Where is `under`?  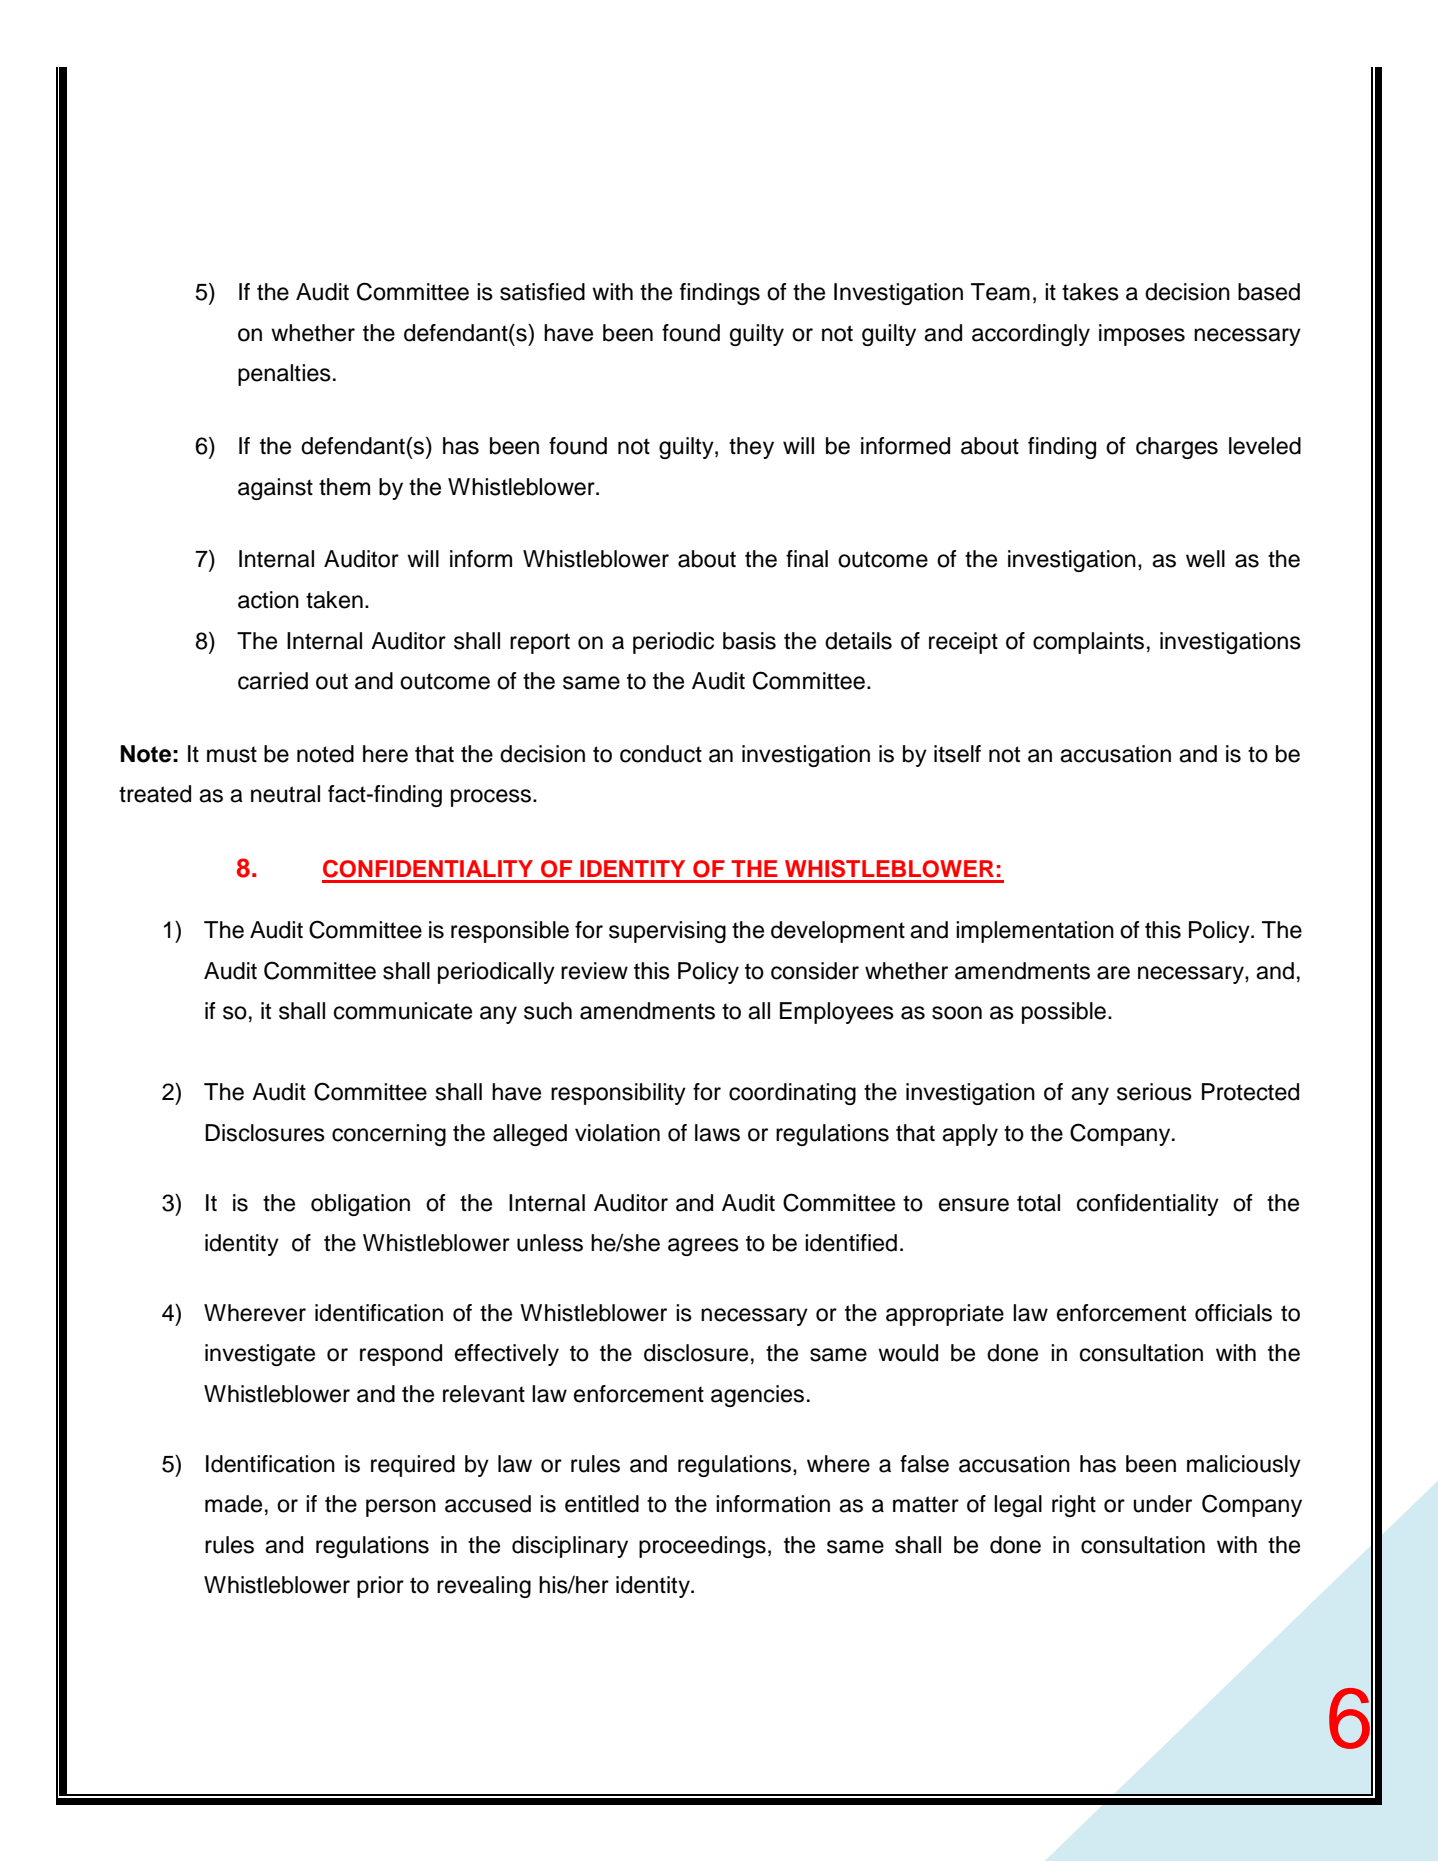
under is located at coordinates (1162, 1504).
